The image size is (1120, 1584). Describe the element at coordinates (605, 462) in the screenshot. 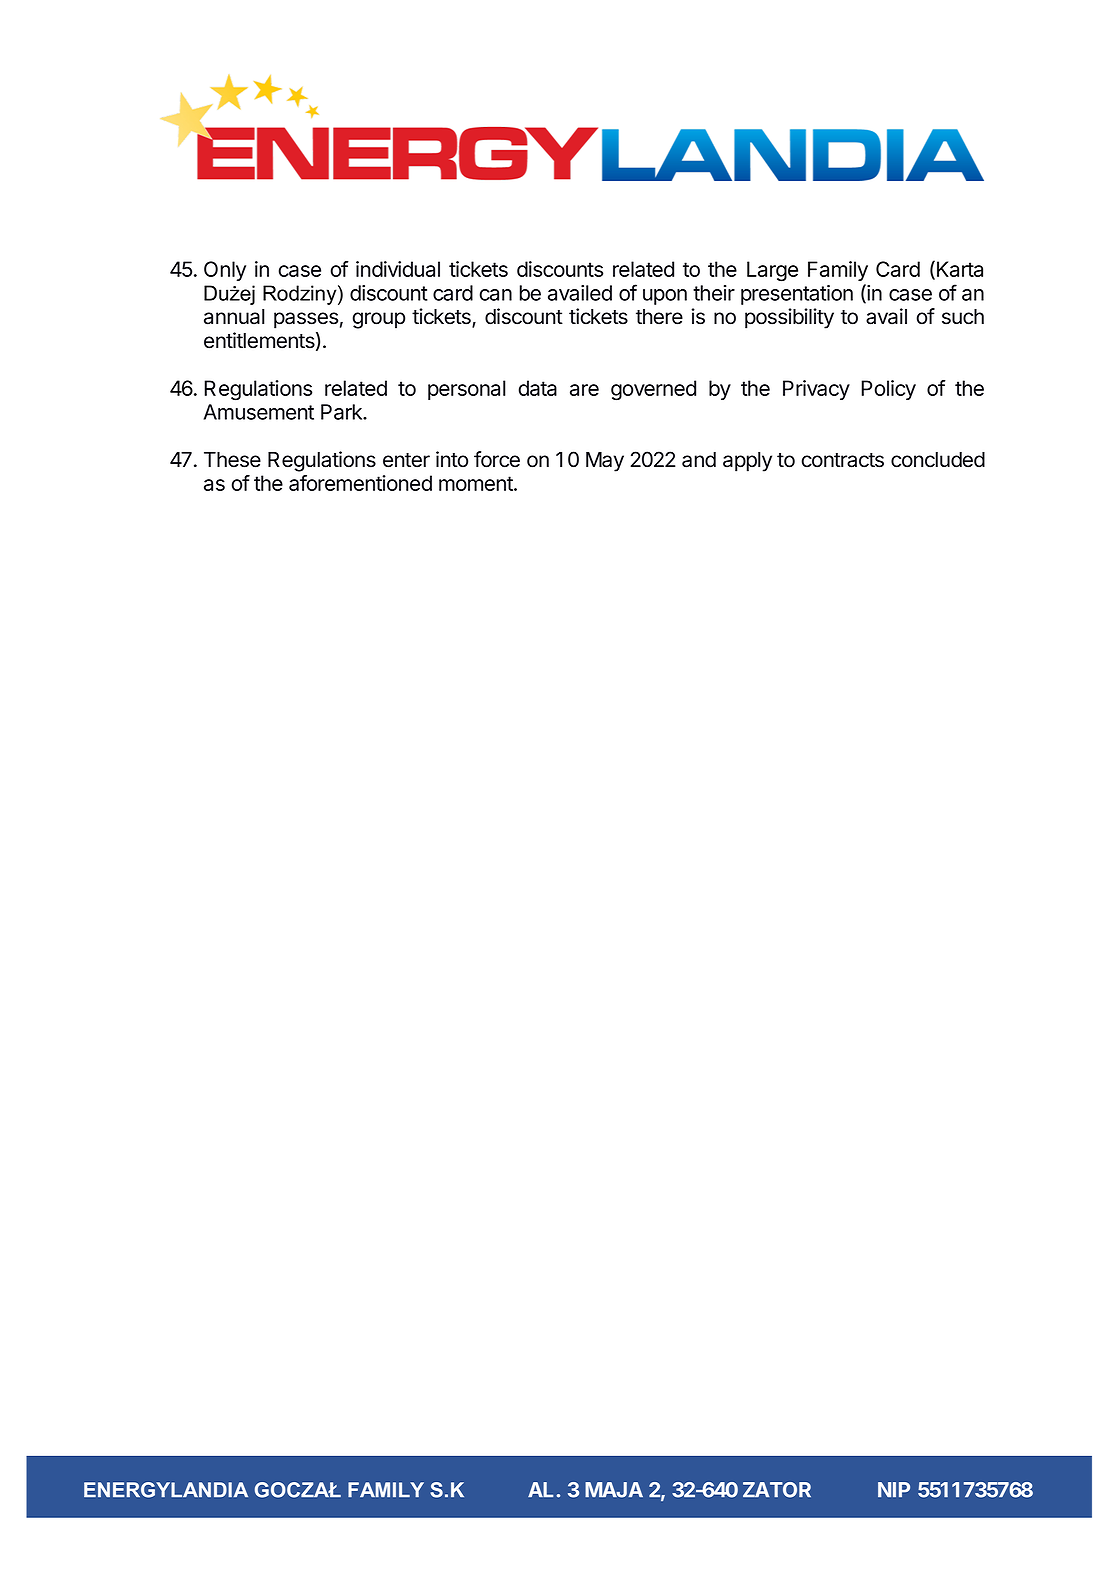

I see `May` at that location.
